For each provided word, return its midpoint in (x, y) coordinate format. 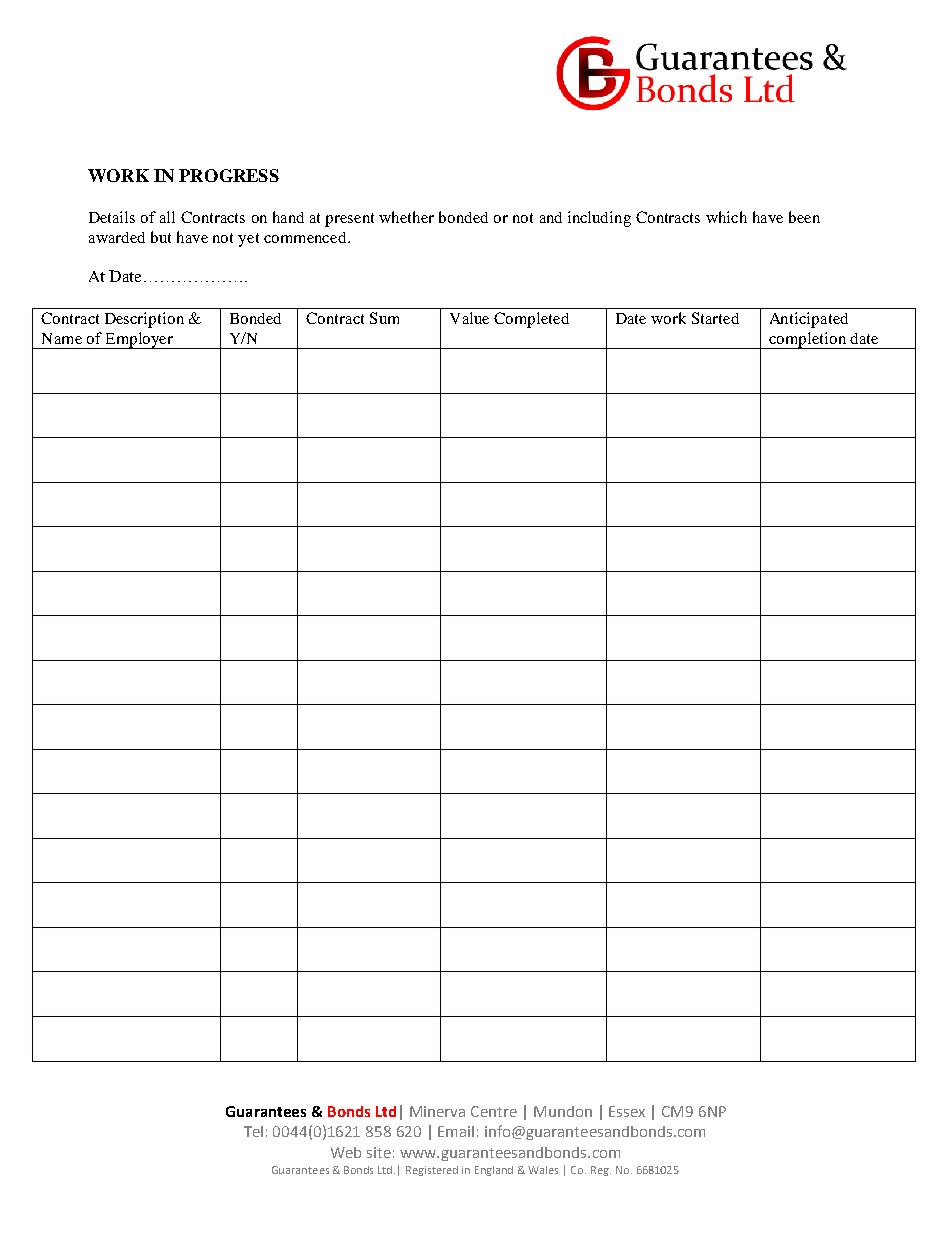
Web (346, 1152)
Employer (139, 340)
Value (469, 318)
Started (715, 318)
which (726, 217)
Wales (543, 1170)
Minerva (437, 1111)
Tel (253, 1131)
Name (62, 338)
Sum (384, 318)
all (167, 217)
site (379, 1152)
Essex (627, 1111)
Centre (494, 1111)
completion (807, 340)
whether (406, 217)
